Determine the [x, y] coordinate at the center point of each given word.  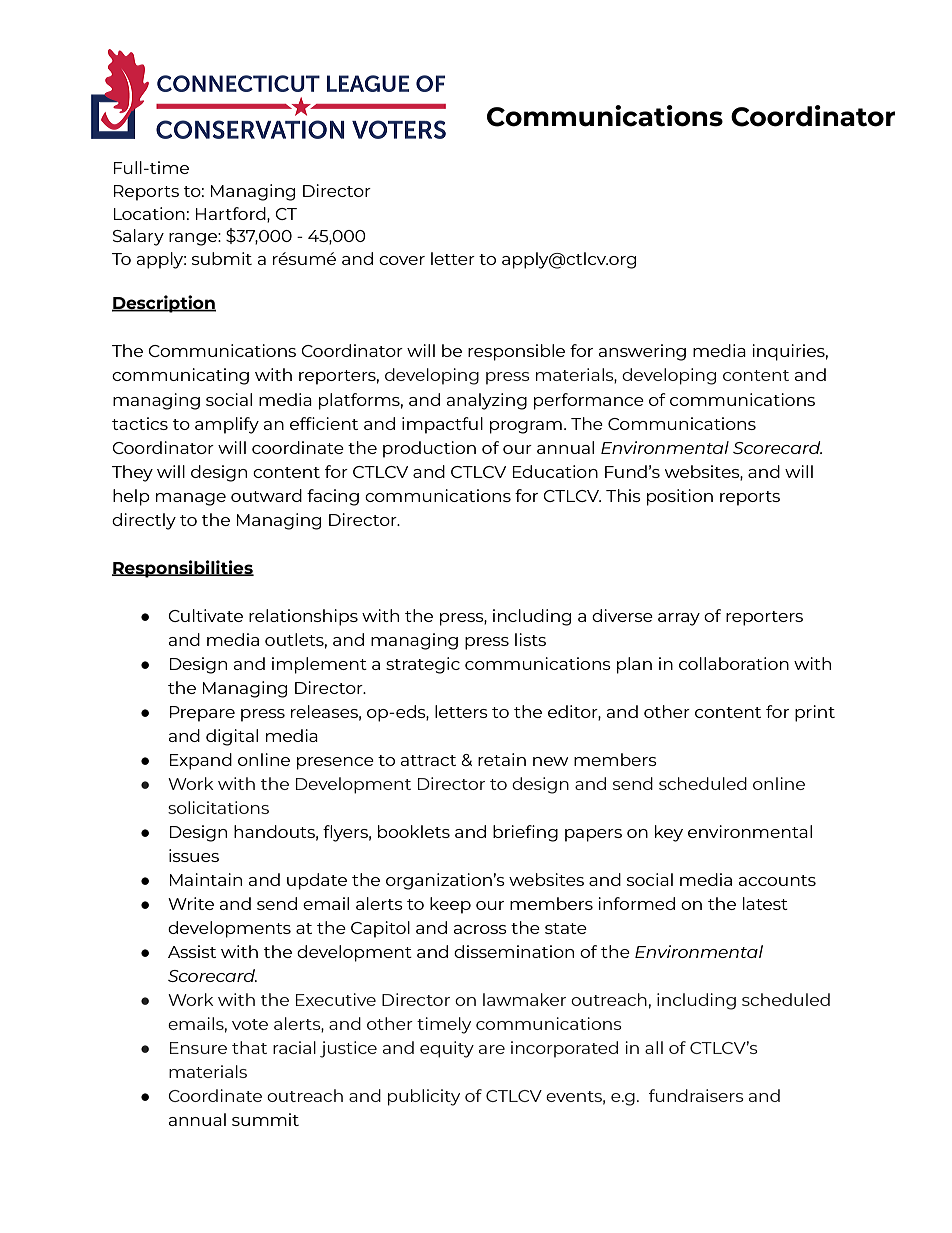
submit [222, 258]
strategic [423, 665]
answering [642, 352]
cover [402, 260]
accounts [777, 880]
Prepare [202, 714]
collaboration [734, 663]
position [680, 497]
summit [265, 1119]
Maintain [206, 879]
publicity [424, 1097]
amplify [227, 425]
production [429, 449]
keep [450, 905]
